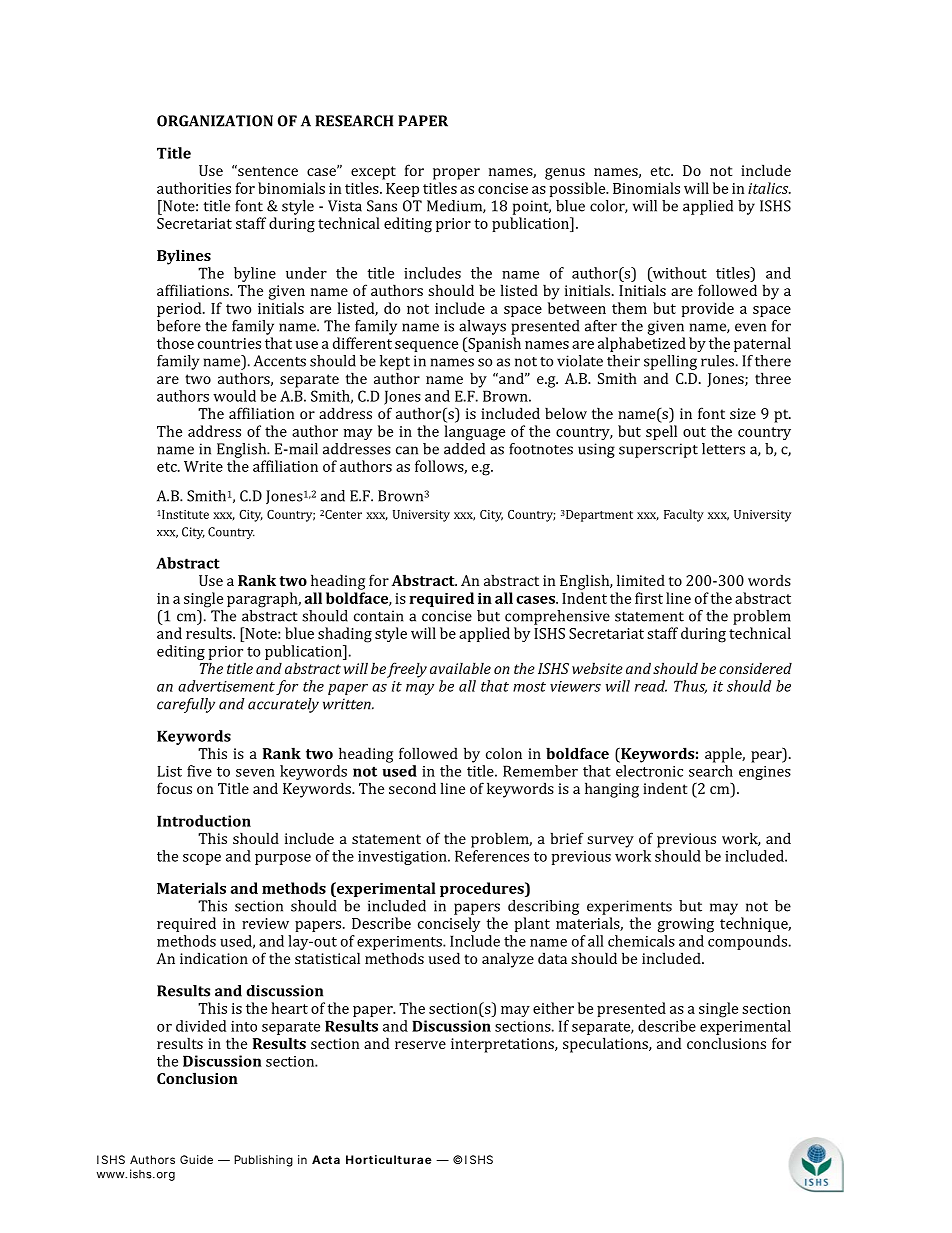 Image resolution: width=952 pixels, height=1233 pixels. Describe the element at coordinates (456, 174) in the screenshot. I see `proper` at that location.
